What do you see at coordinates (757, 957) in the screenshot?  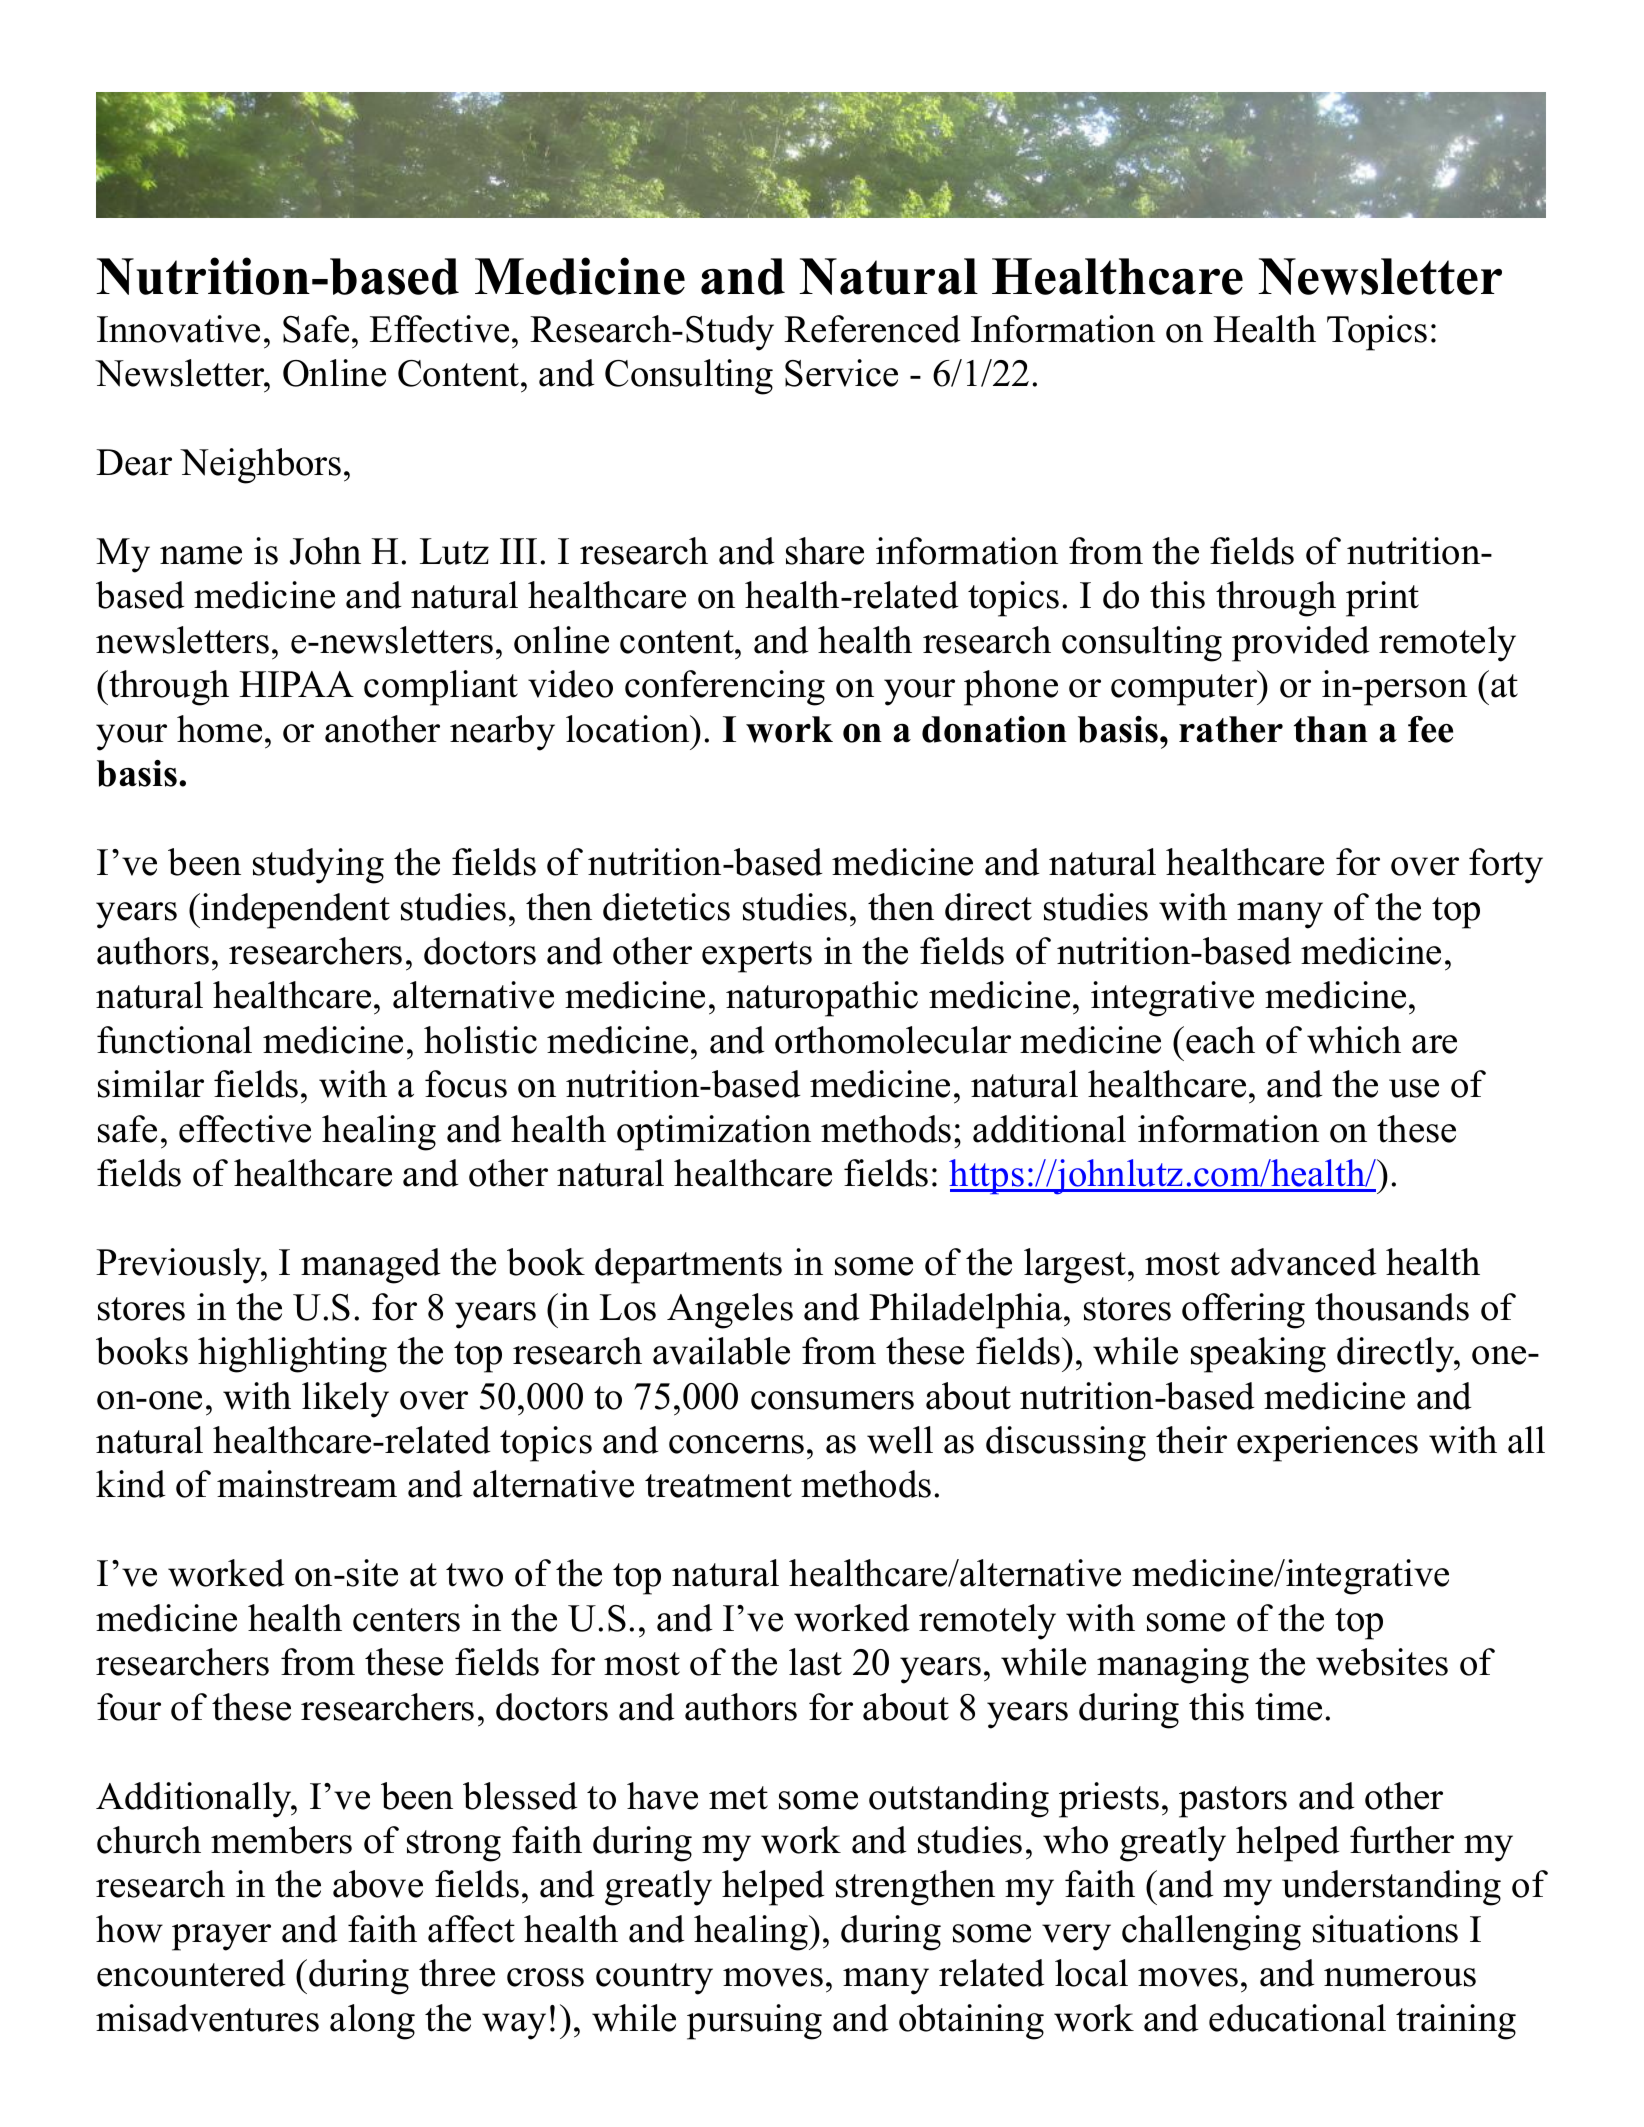 I see `experts` at bounding box center [757, 957].
